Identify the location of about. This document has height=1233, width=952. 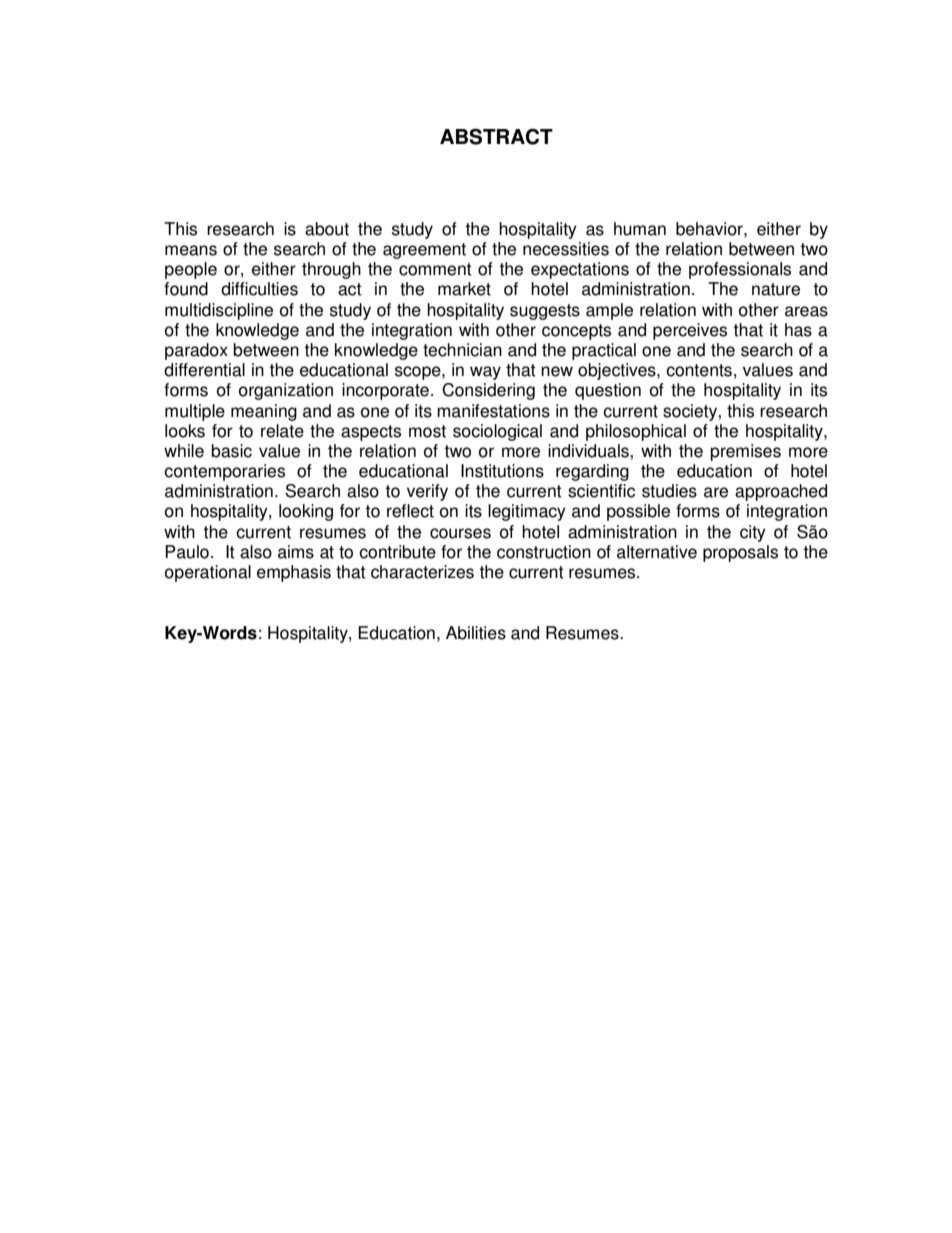
(327, 229).
